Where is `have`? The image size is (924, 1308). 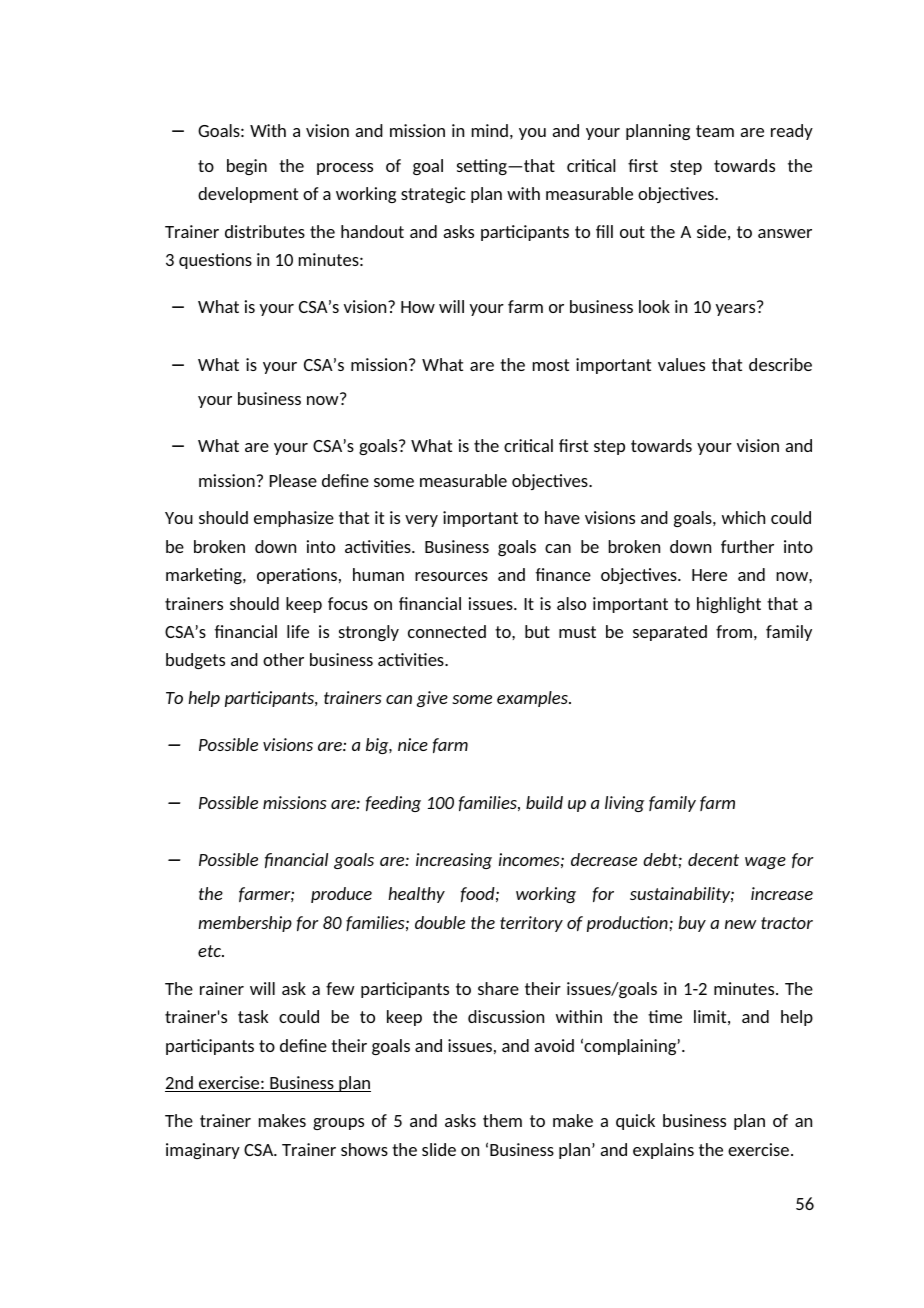
have is located at coordinates (562, 517).
